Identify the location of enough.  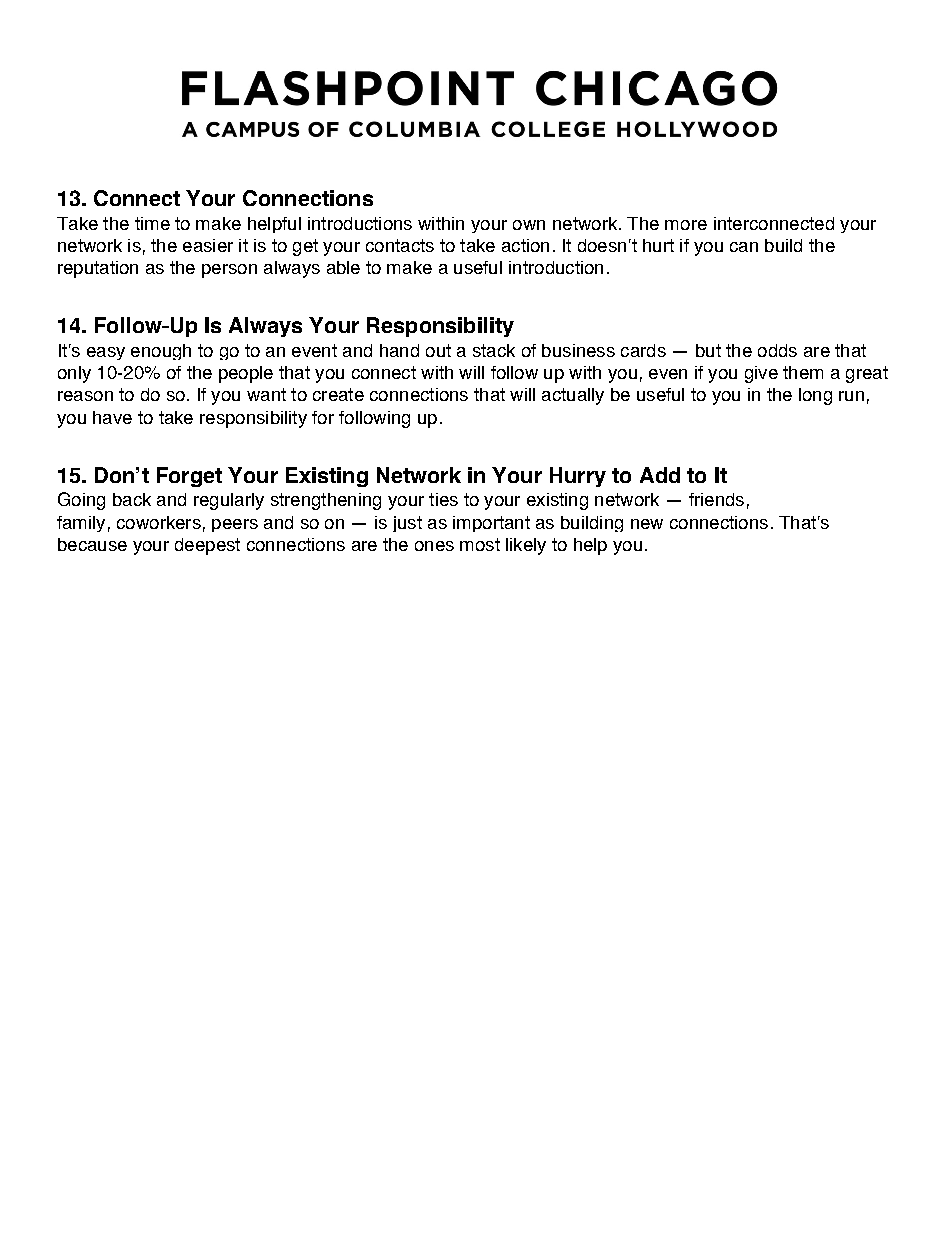
(161, 352).
